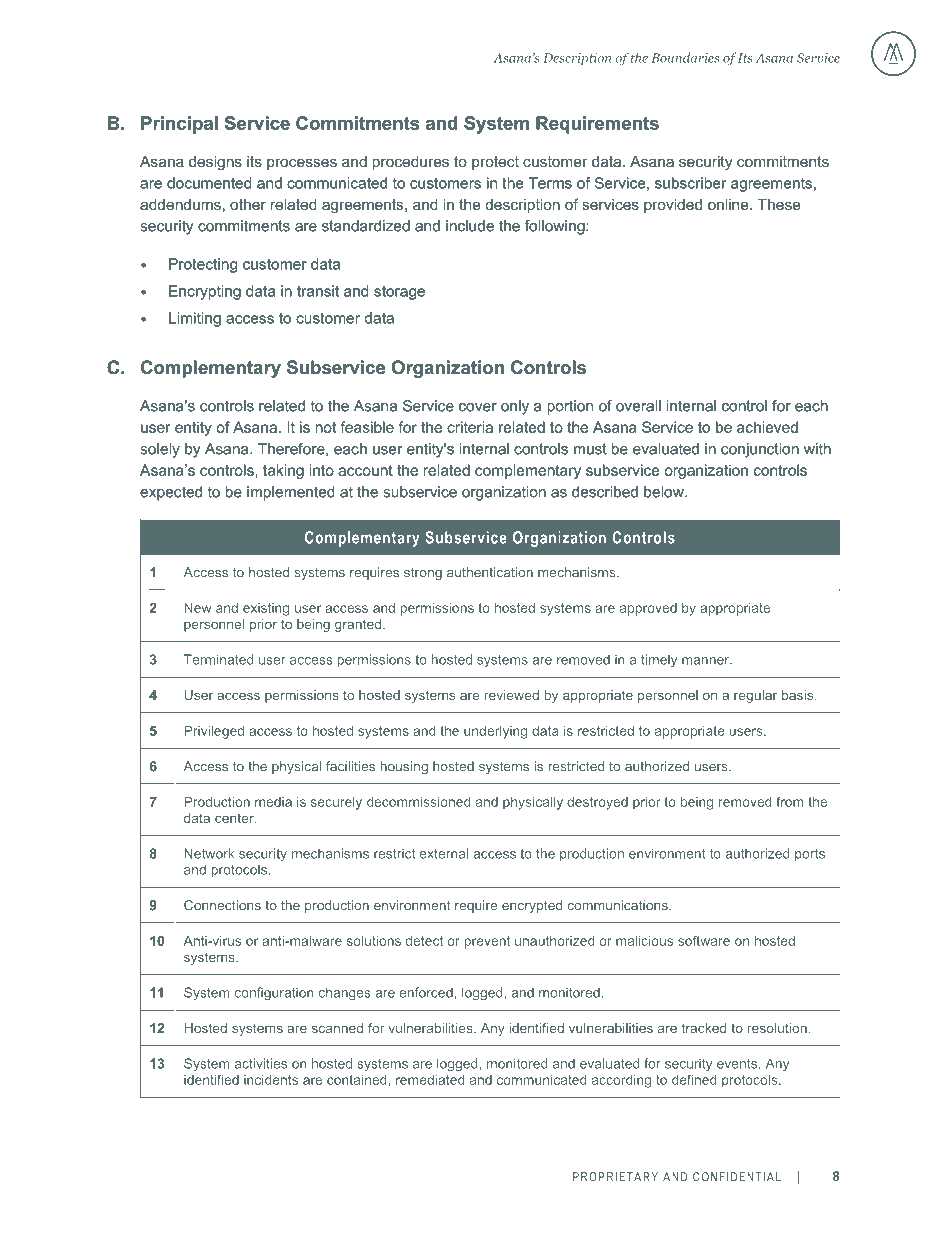  Describe the element at coordinates (195, 319) in the document. I see `Limiting` at that location.
